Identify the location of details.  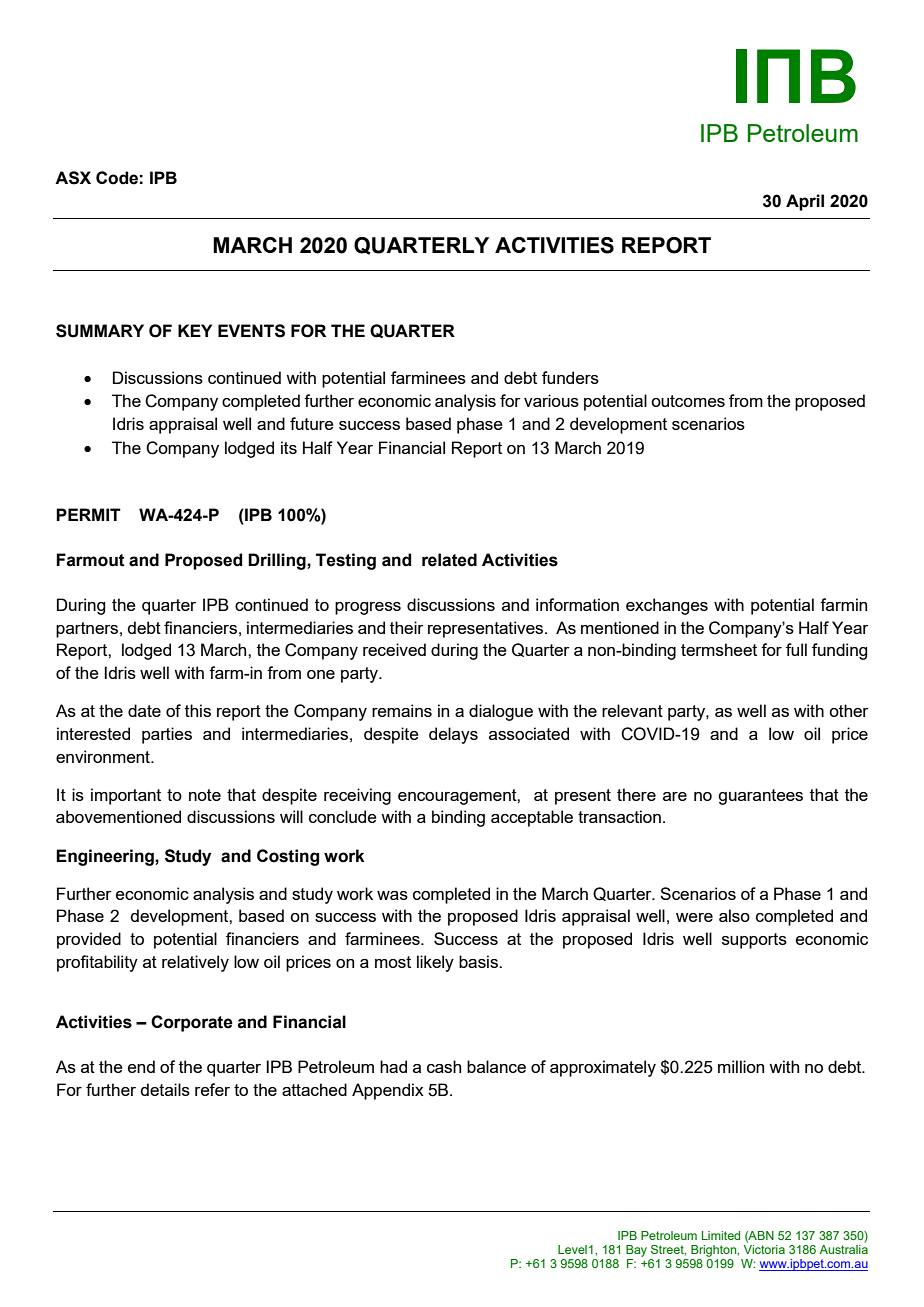
(165, 1089).
